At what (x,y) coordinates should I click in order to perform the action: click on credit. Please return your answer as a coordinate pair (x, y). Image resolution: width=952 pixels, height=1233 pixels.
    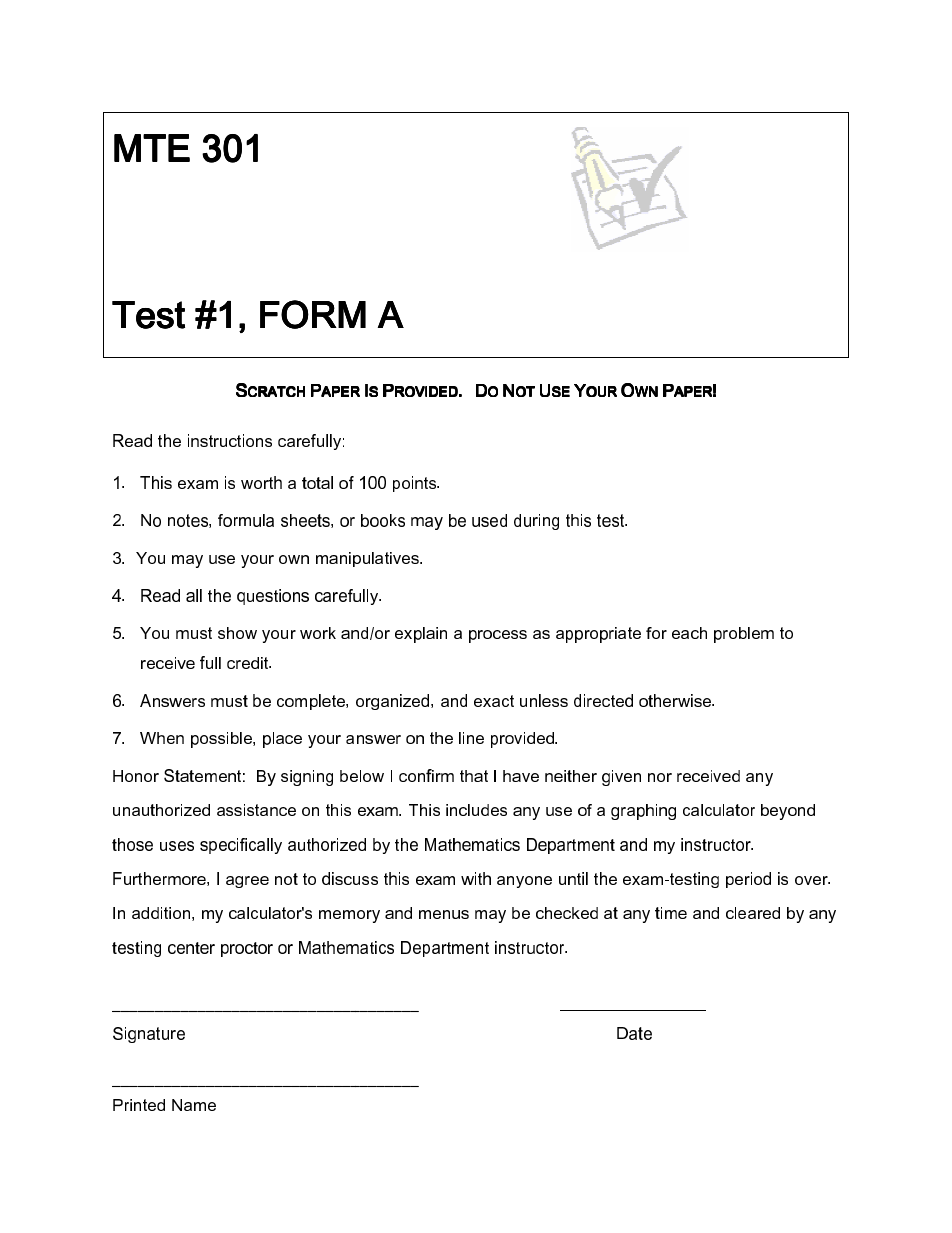
    Looking at the image, I should click on (249, 663).
